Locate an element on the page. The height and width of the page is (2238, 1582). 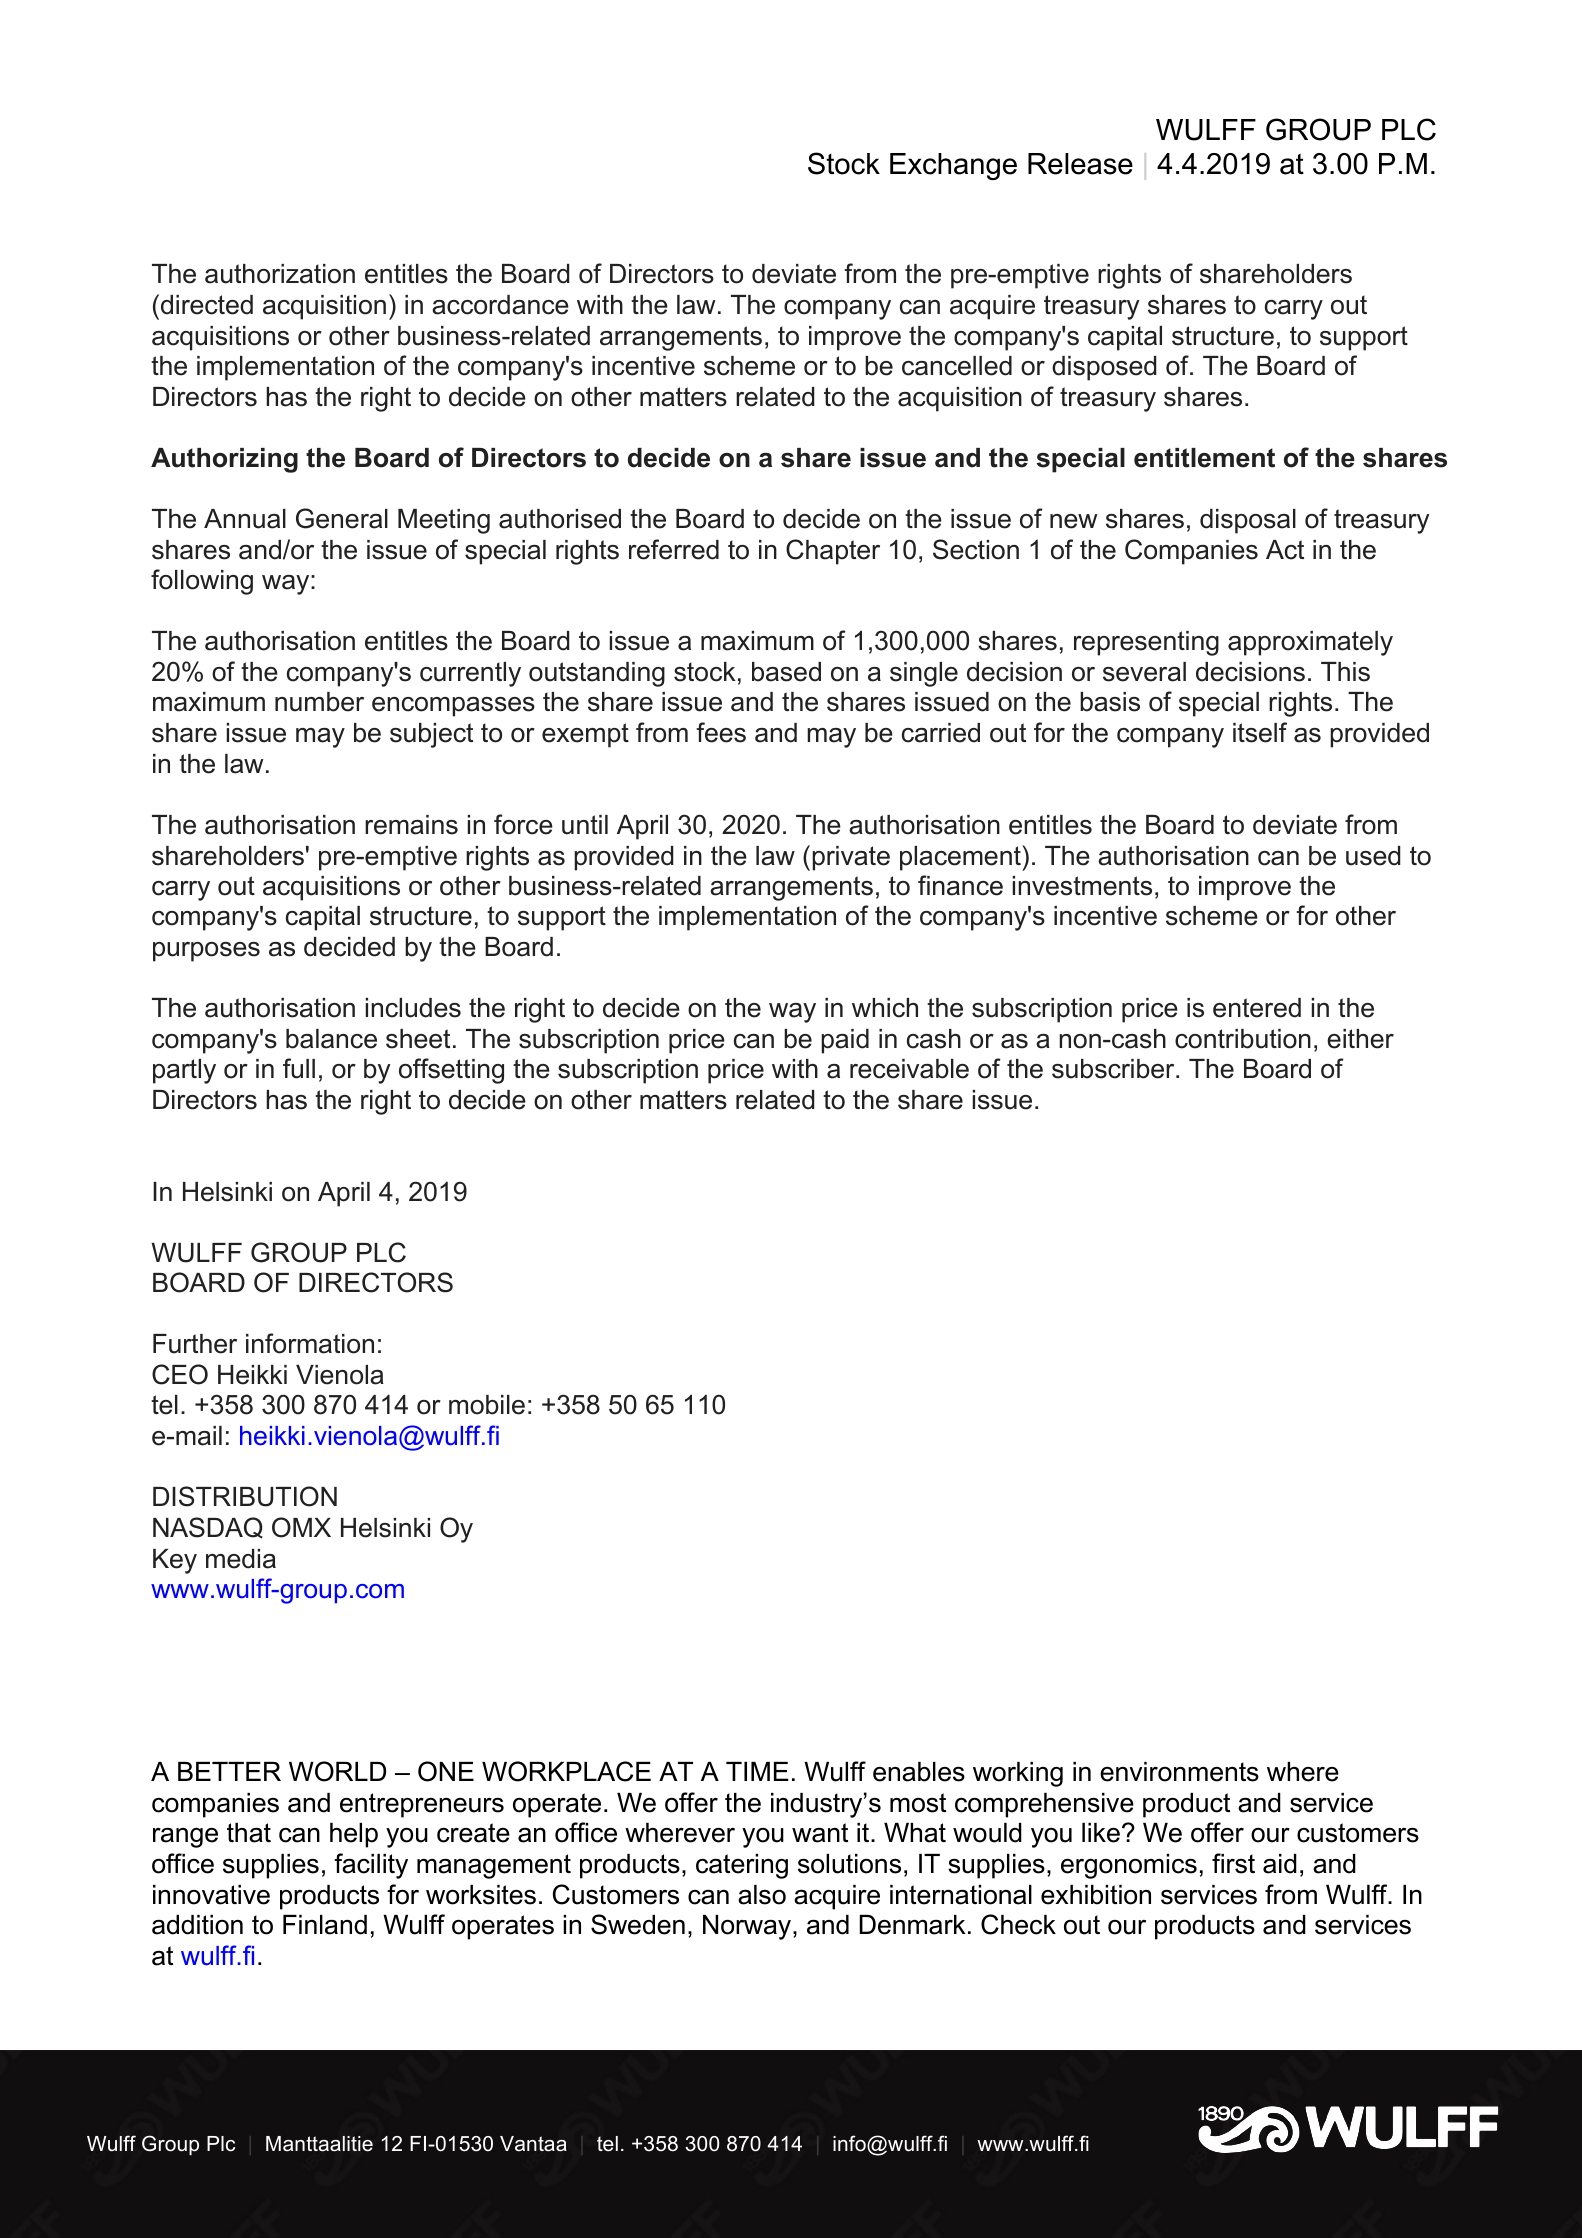
fees is located at coordinates (721, 732).
